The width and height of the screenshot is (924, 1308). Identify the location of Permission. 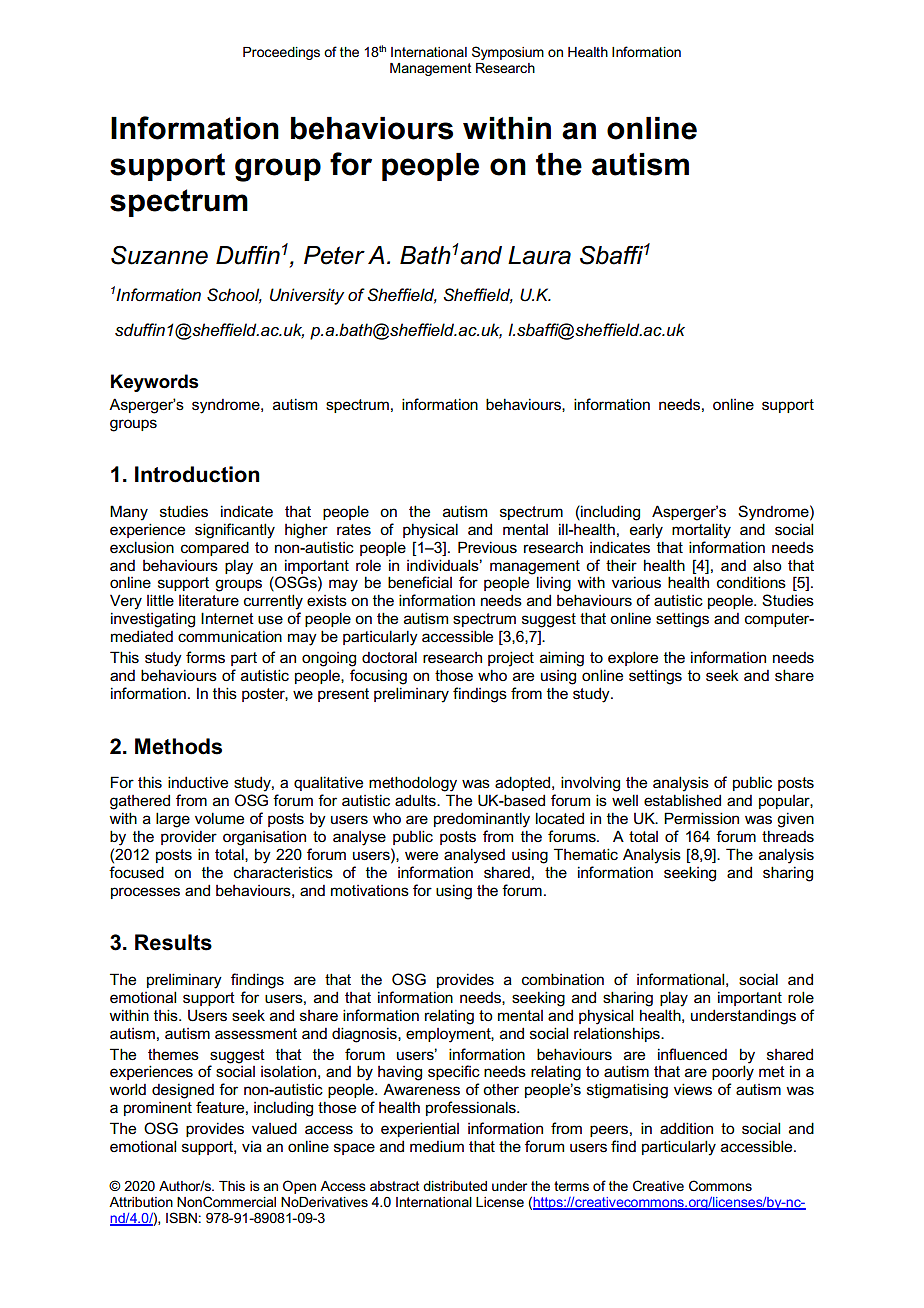
(701, 818).
